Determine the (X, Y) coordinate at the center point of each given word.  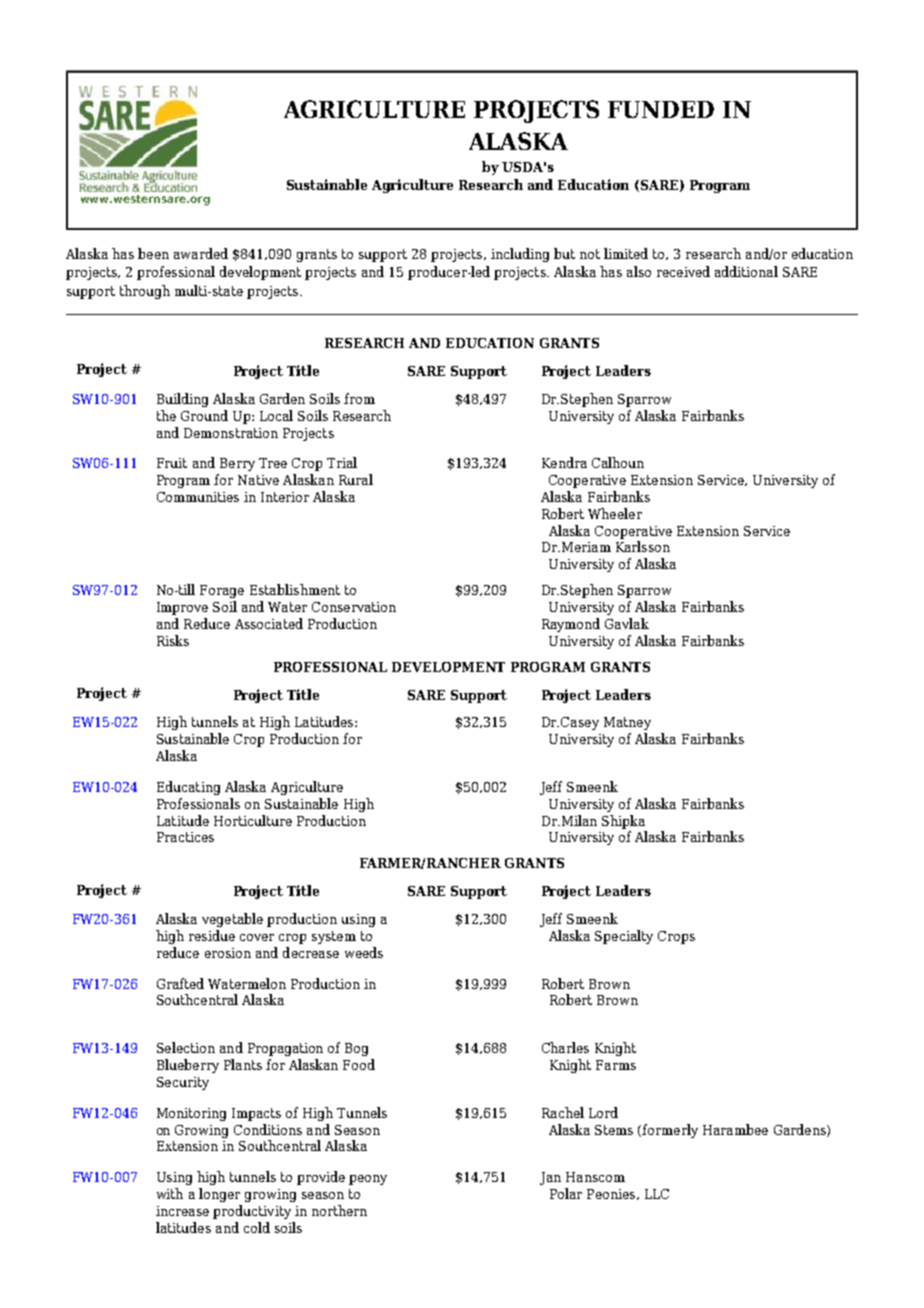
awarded (201, 253)
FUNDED (661, 109)
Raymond (571, 625)
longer (219, 1195)
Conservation (354, 607)
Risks (173, 640)
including (520, 255)
